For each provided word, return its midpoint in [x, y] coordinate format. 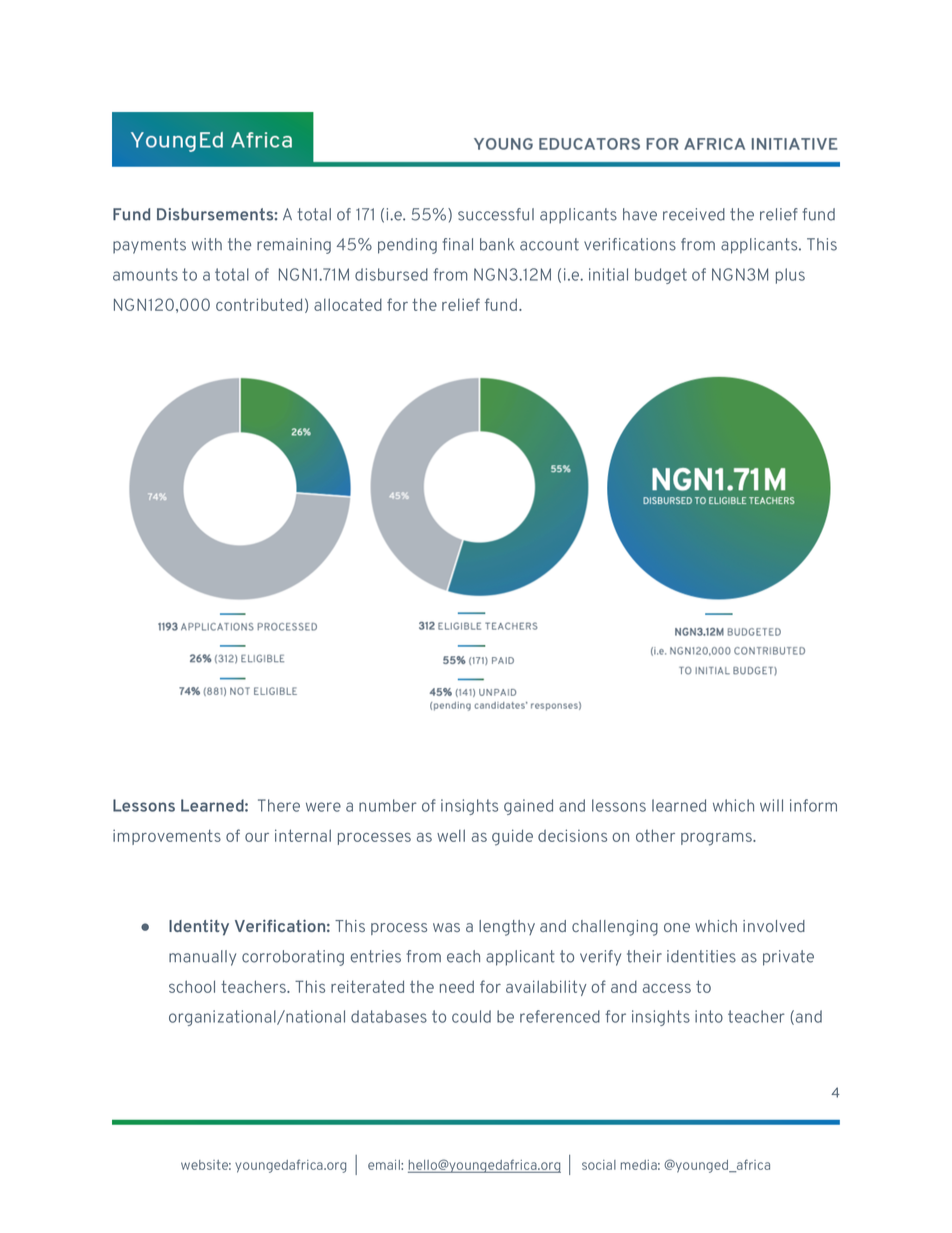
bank [497, 244]
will [771, 805]
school [192, 986]
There [279, 805]
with [207, 244]
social [599, 1165]
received [694, 214]
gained [528, 807]
